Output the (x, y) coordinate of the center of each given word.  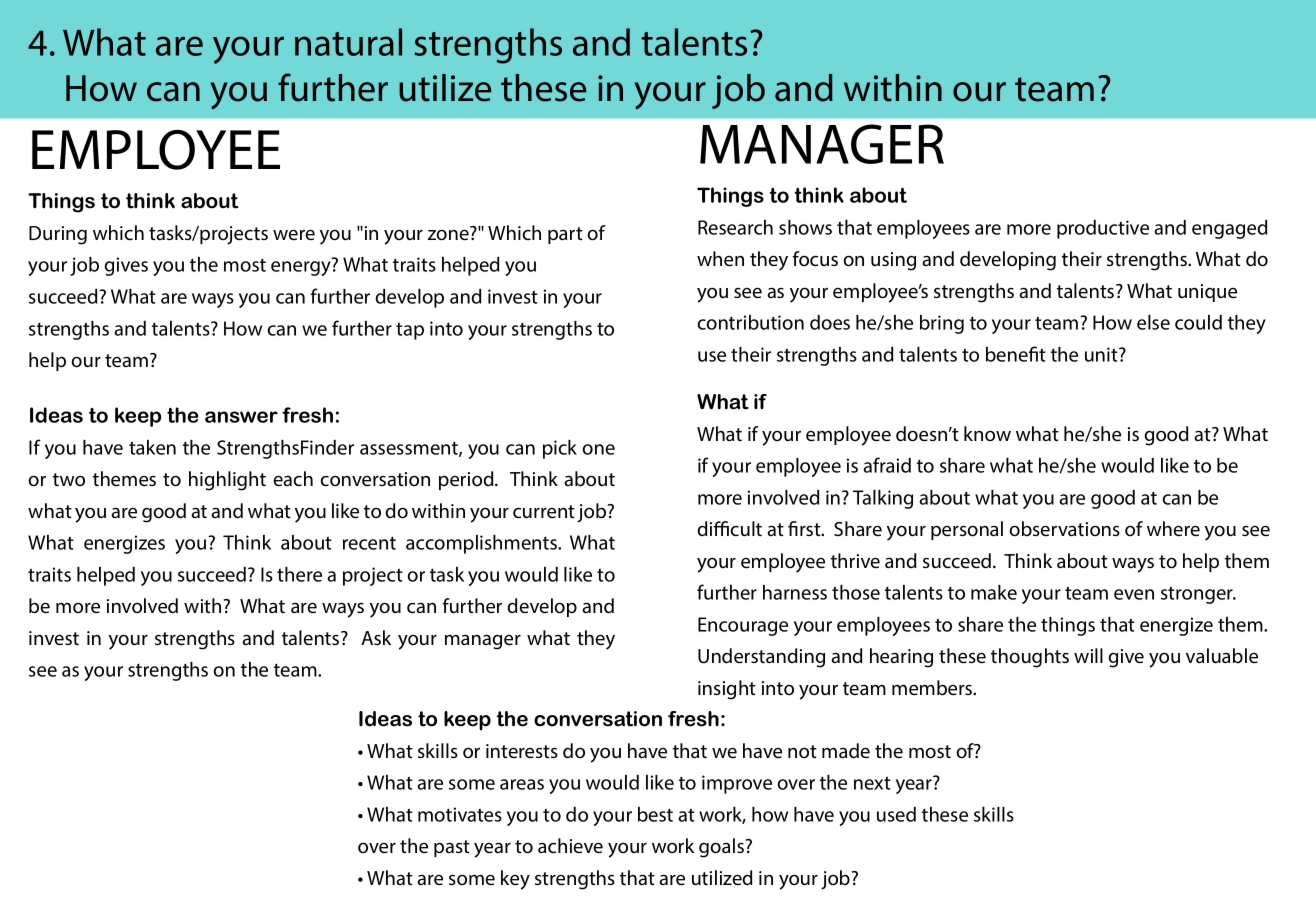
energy (302, 267)
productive (1103, 229)
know (987, 434)
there (299, 574)
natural (348, 42)
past (452, 848)
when (720, 258)
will (1088, 655)
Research (735, 227)
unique (1207, 293)
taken (152, 447)
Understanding (761, 658)
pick (560, 449)
